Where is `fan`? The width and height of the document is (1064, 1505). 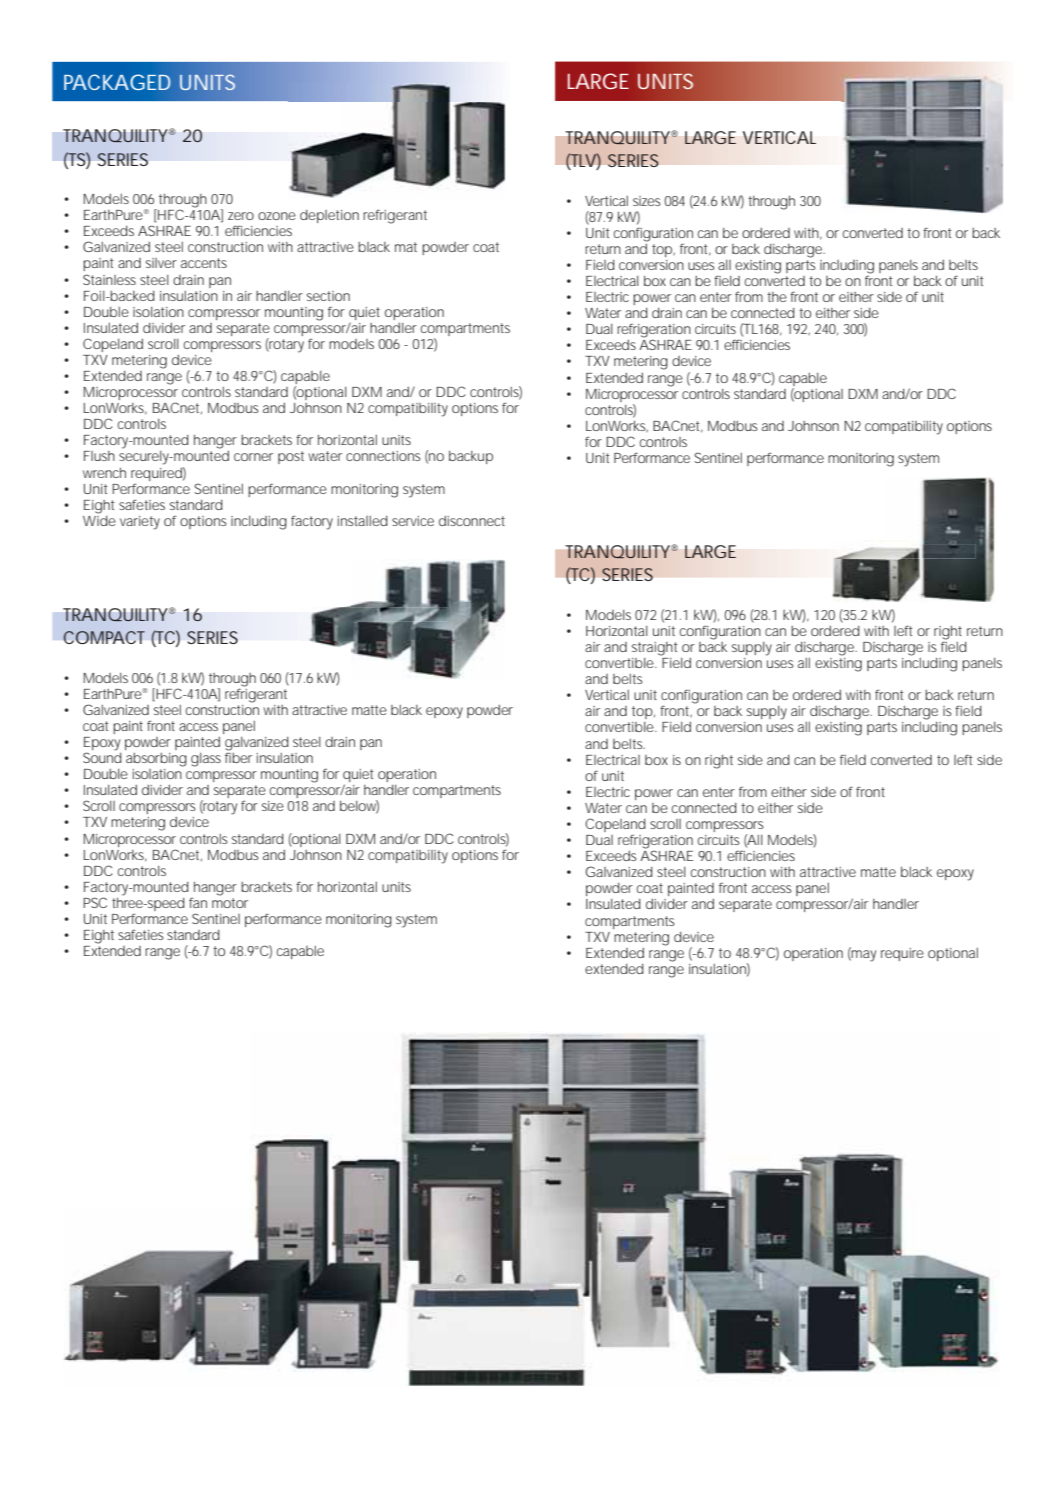
fan is located at coordinates (198, 902).
